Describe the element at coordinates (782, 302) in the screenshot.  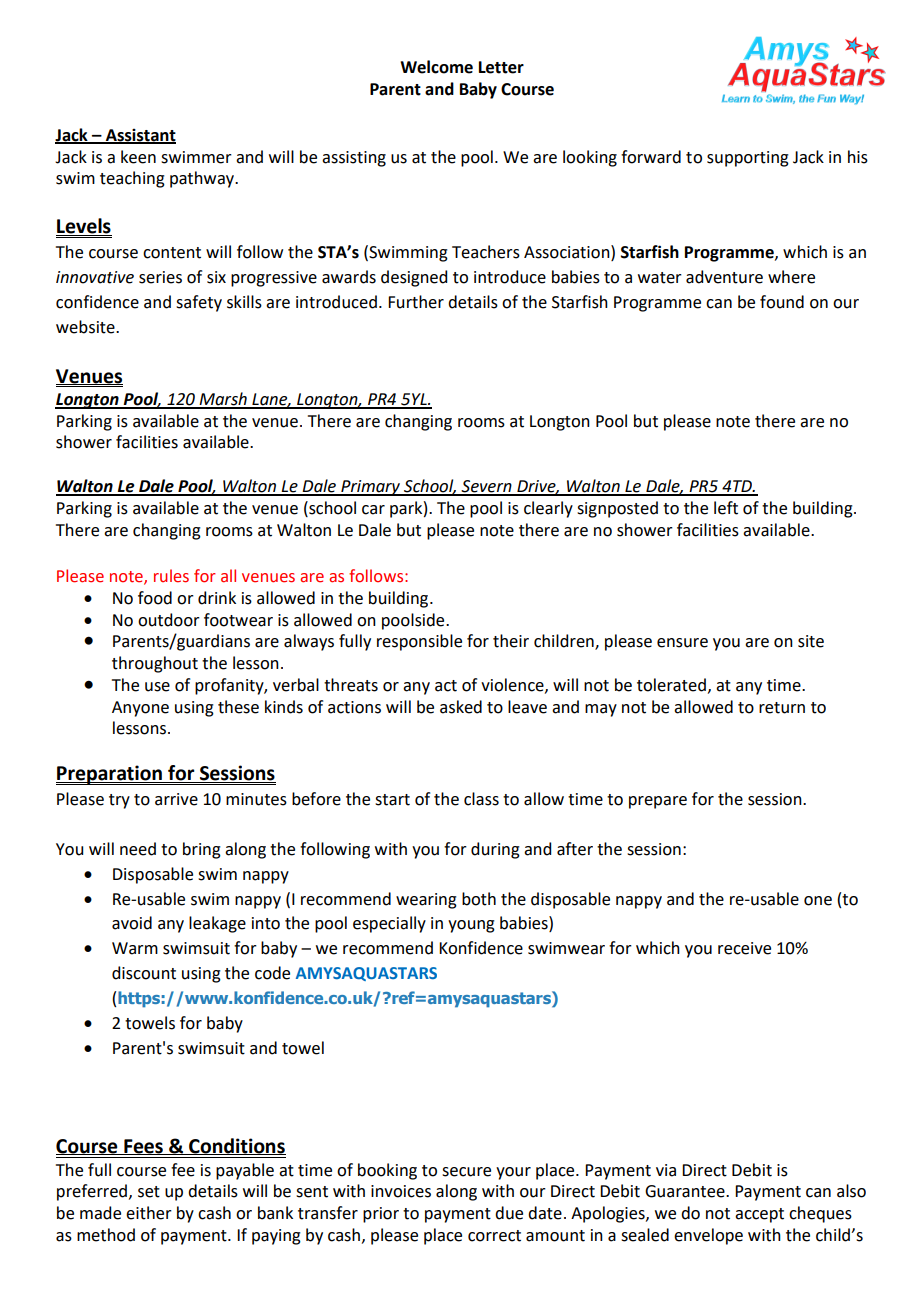
I see `found` at that location.
